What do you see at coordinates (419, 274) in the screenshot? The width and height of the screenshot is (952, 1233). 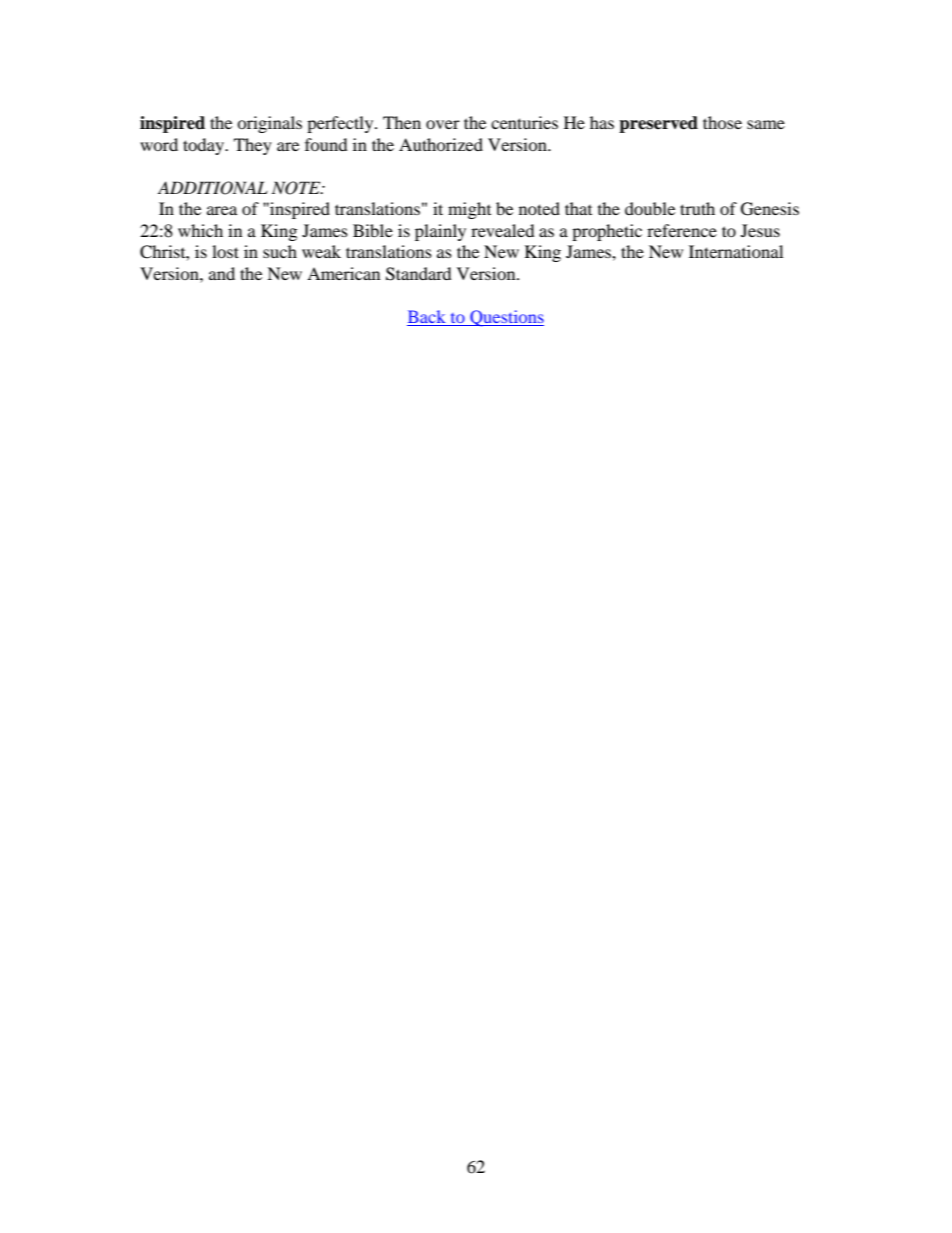 I see `Standard` at bounding box center [419, 274].
